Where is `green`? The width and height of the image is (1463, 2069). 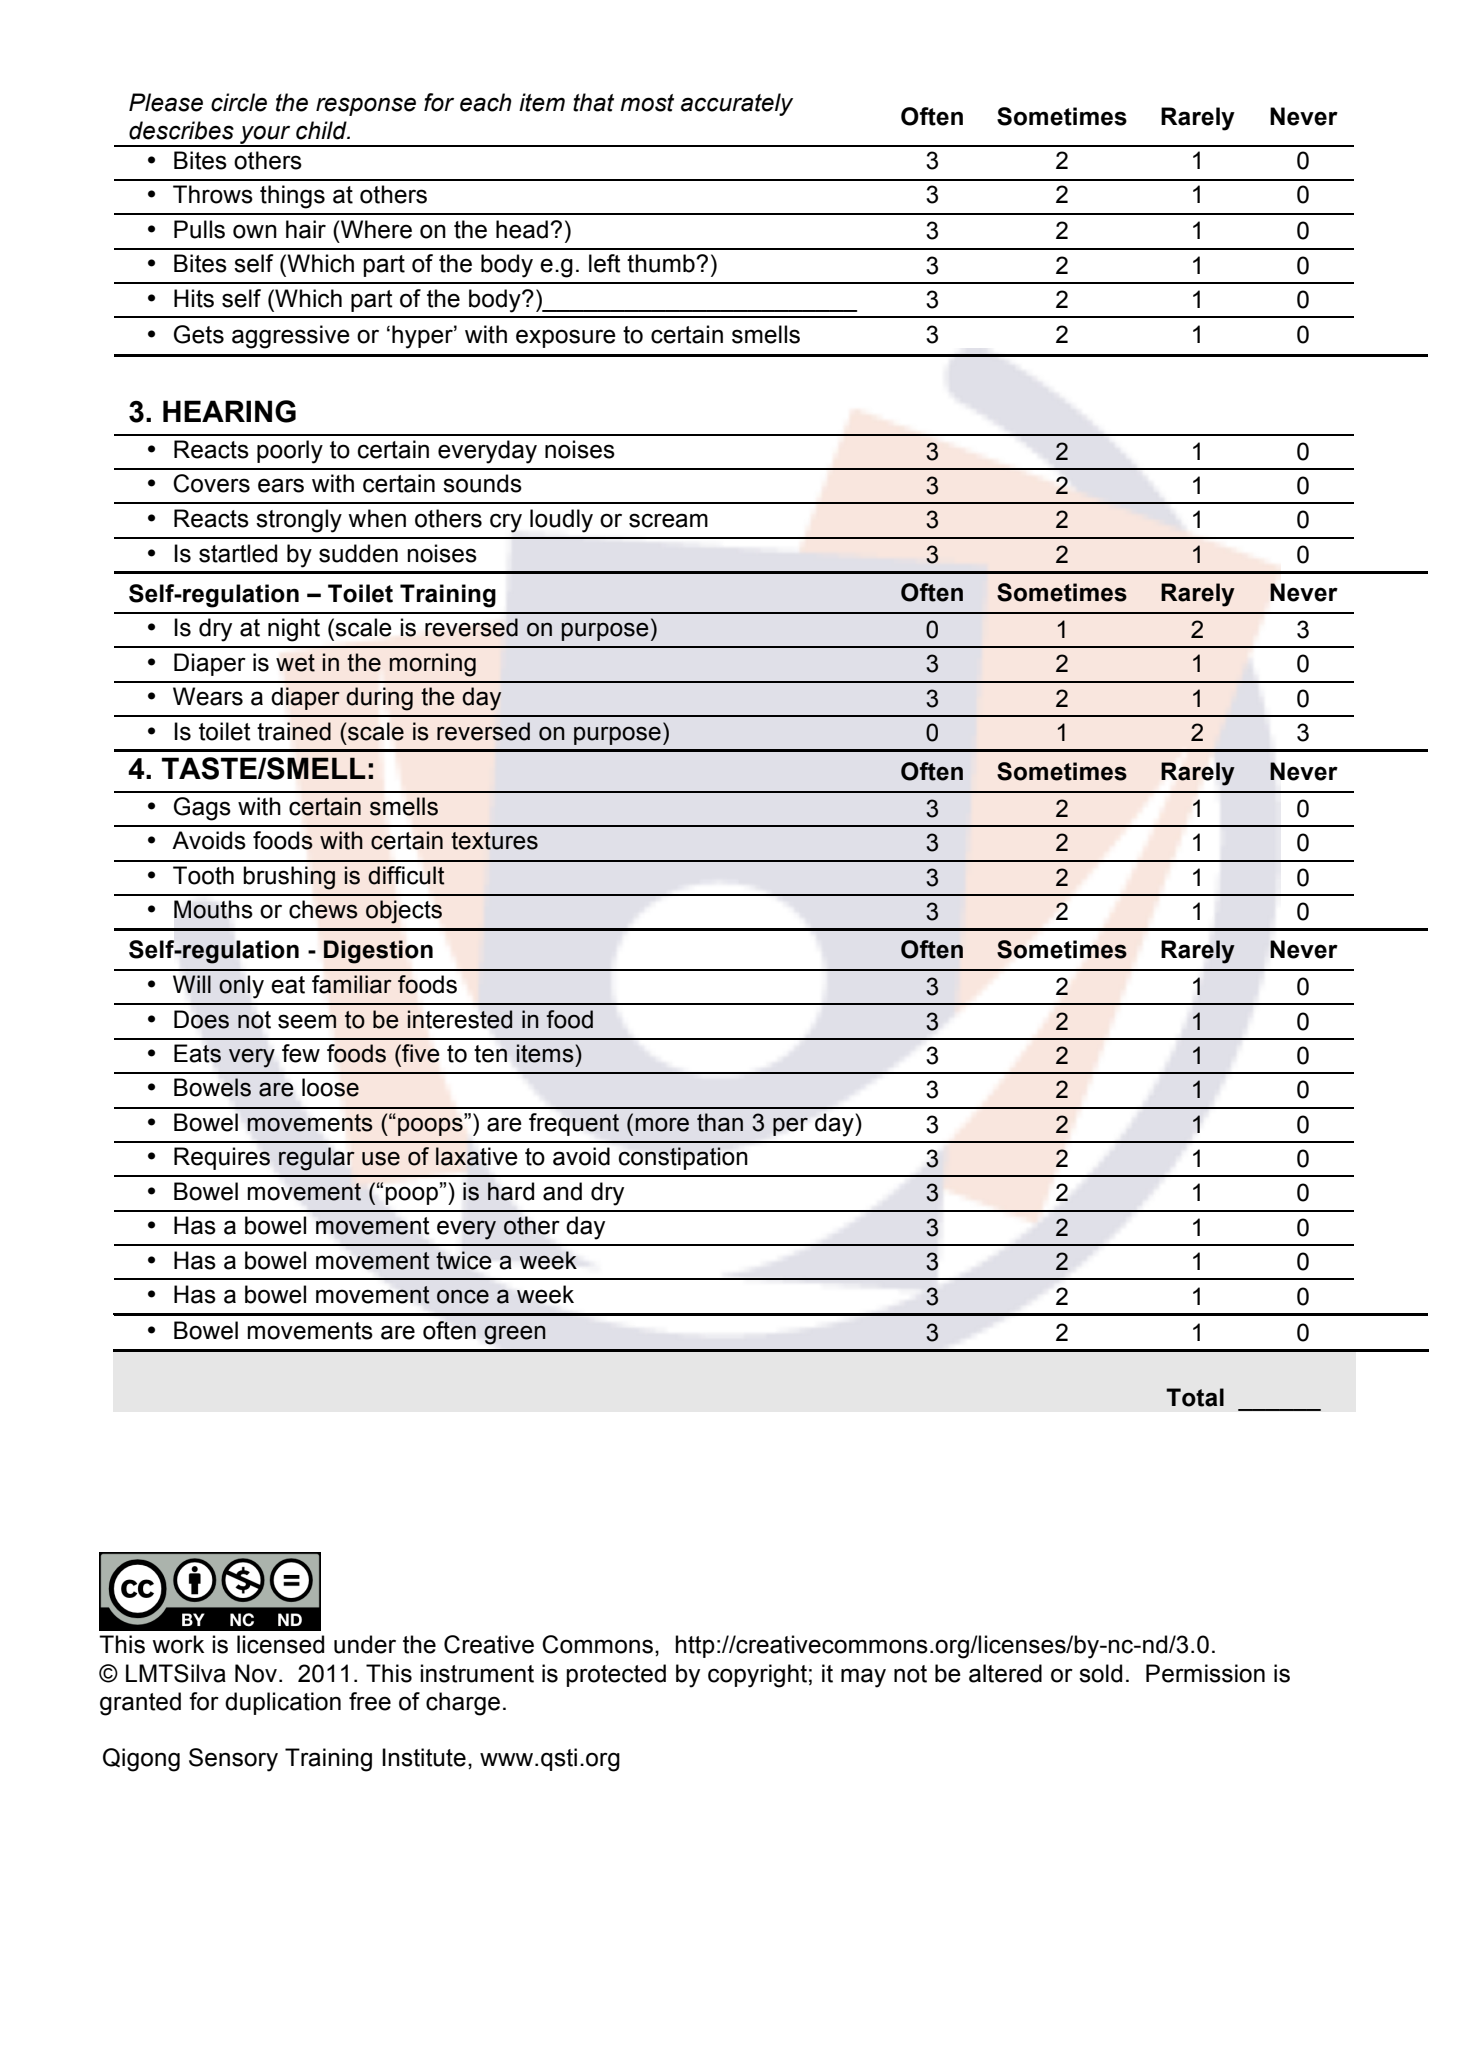
green is located at coordinates (515, 1335).
